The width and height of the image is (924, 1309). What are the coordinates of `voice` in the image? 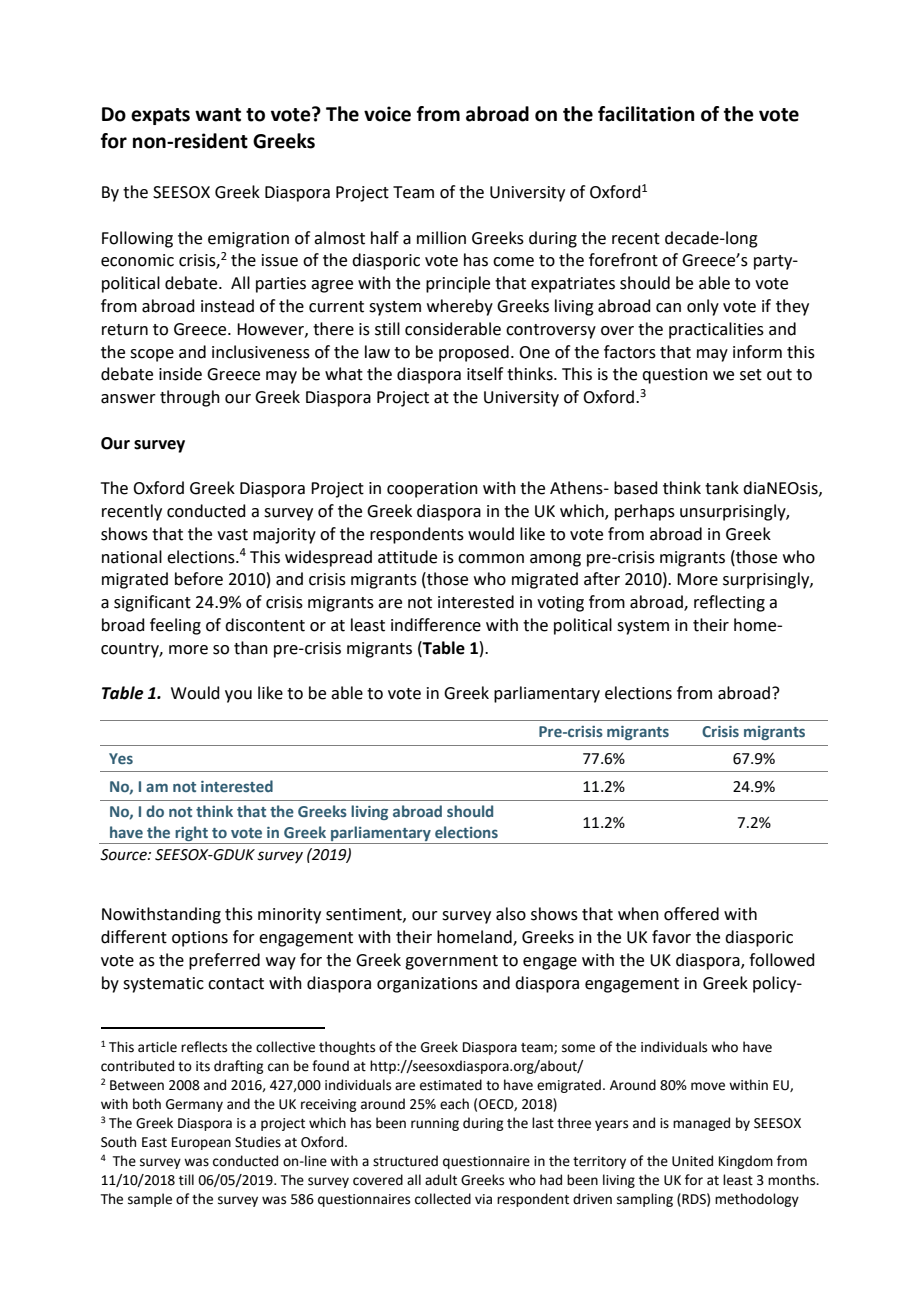 It's located at (387, 114).
